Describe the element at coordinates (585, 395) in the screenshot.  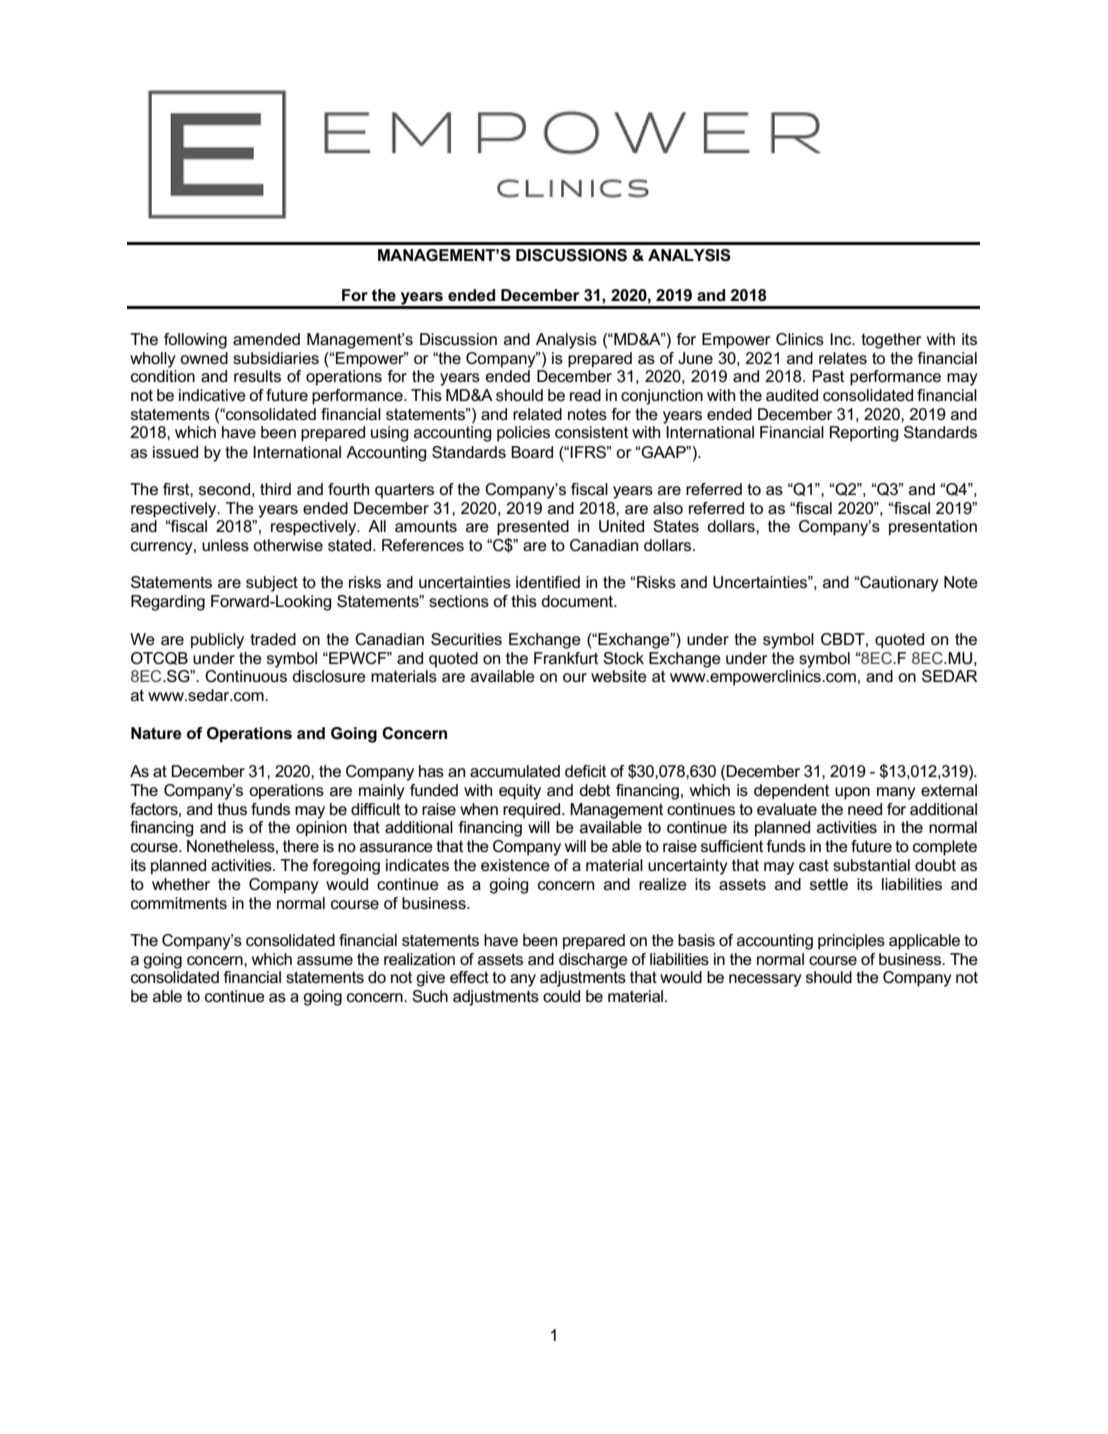
I see `read` at that location.
